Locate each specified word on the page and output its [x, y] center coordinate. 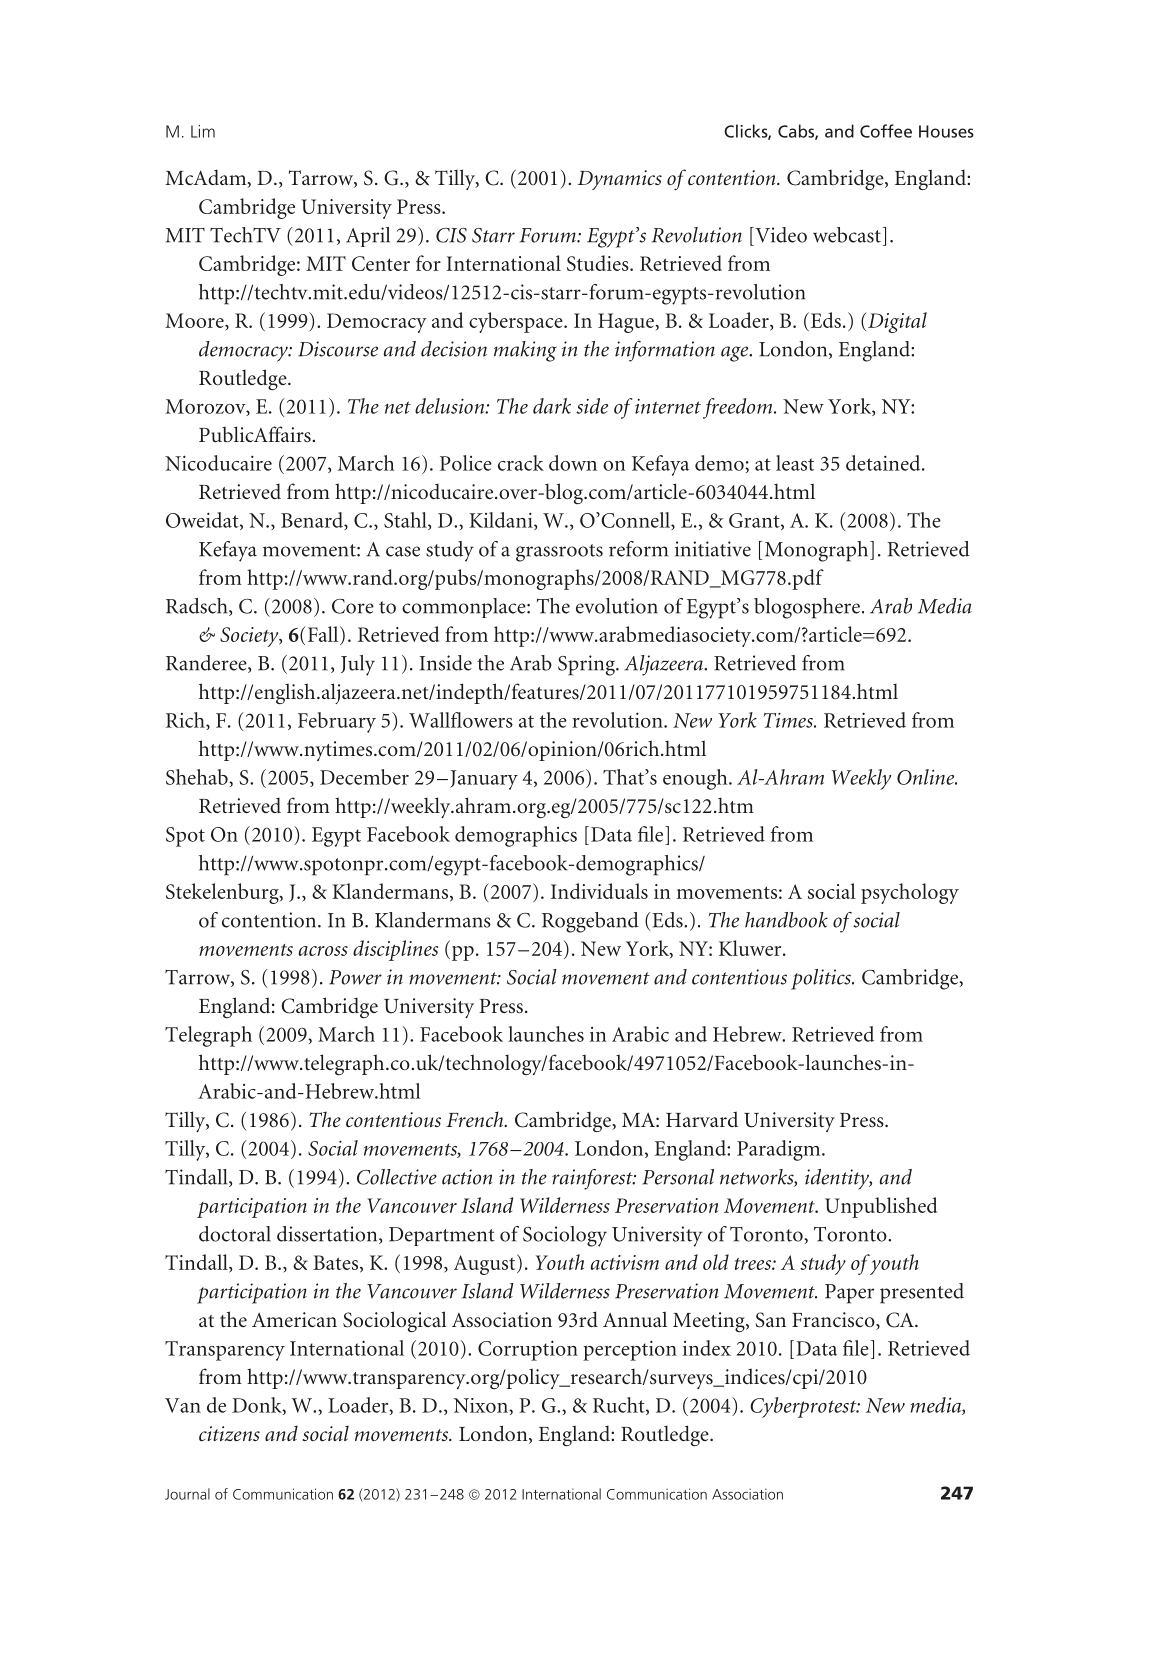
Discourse [338, 349]
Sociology [565, 1236]
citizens [229, 1434]
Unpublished [881, 1207]
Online [927, 777]
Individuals [599, 891]
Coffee [886, 131]
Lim [203, 131]
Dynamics [620, 180]
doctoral [235, 1234]
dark [552, 406]
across [323, 951]
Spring [587, 665]
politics [822, 979]
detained [884, 463]
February [337, 722]
